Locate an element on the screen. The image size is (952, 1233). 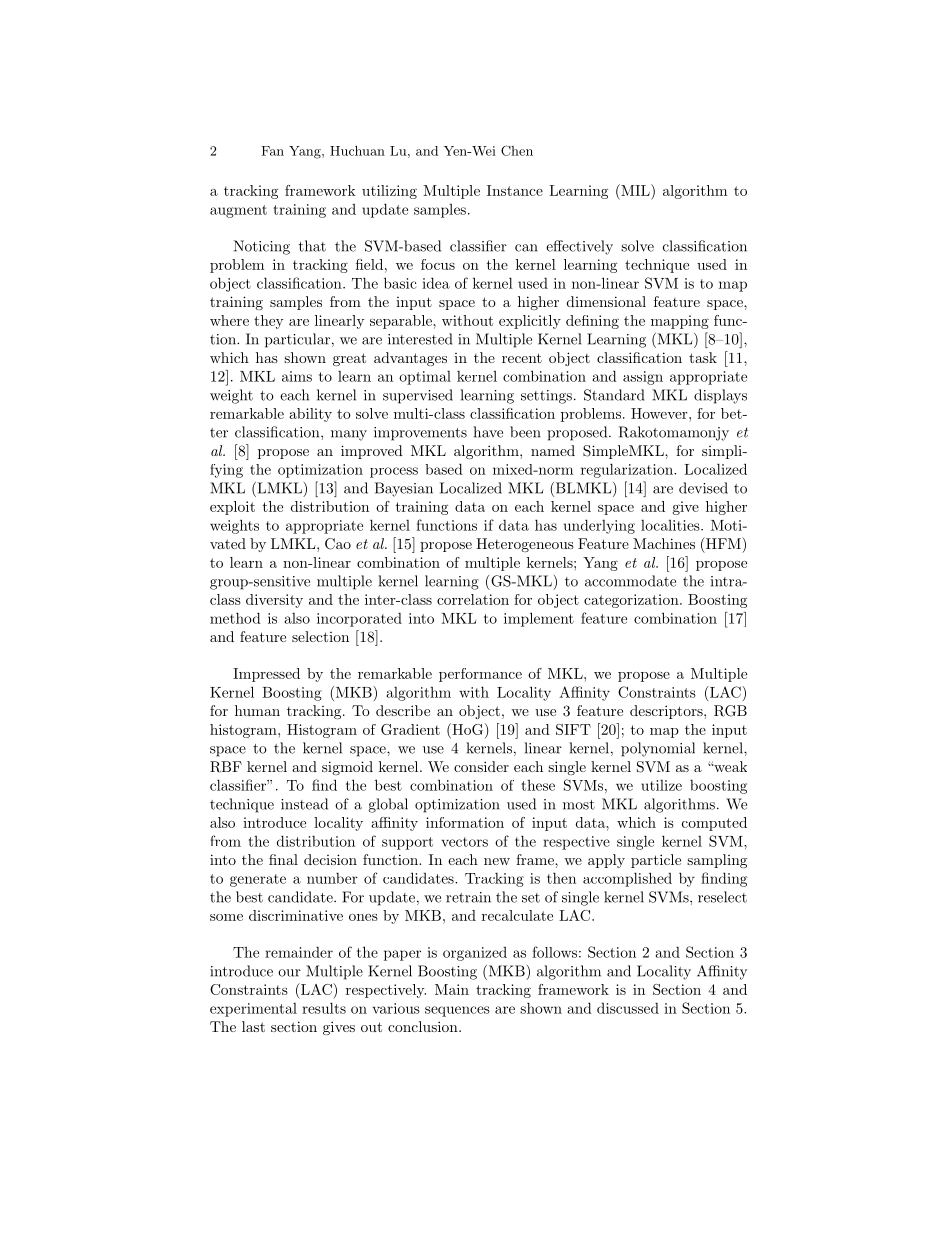
Heterogeneous is located at coordinates (525, 545).
